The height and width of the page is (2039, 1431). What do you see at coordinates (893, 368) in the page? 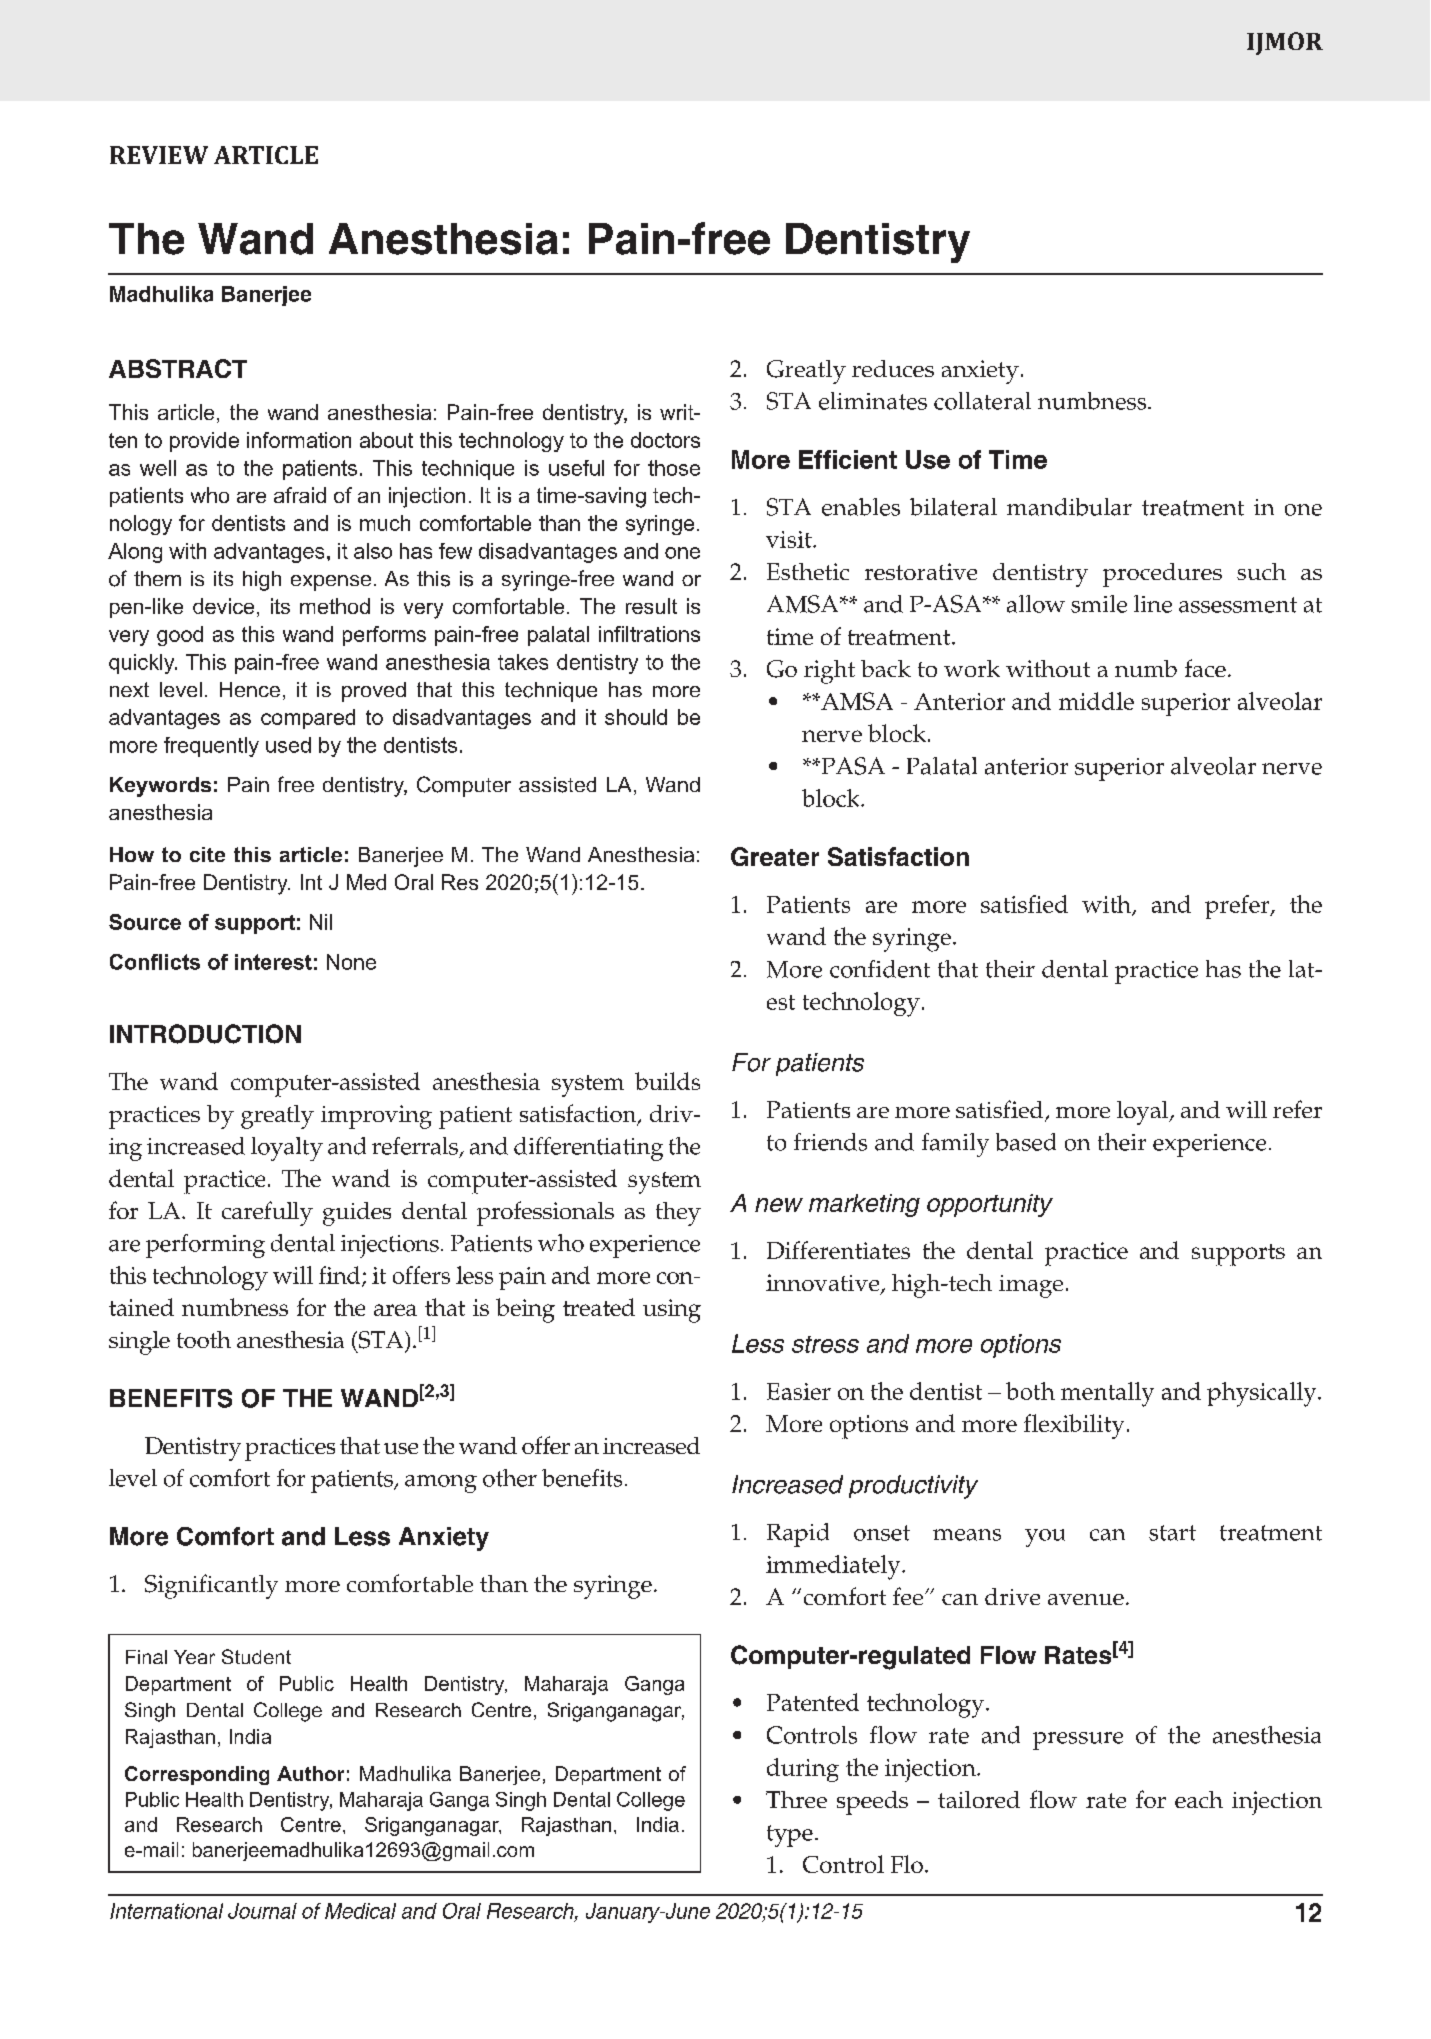
I see `reduces` at bounding box center [893, 368].
